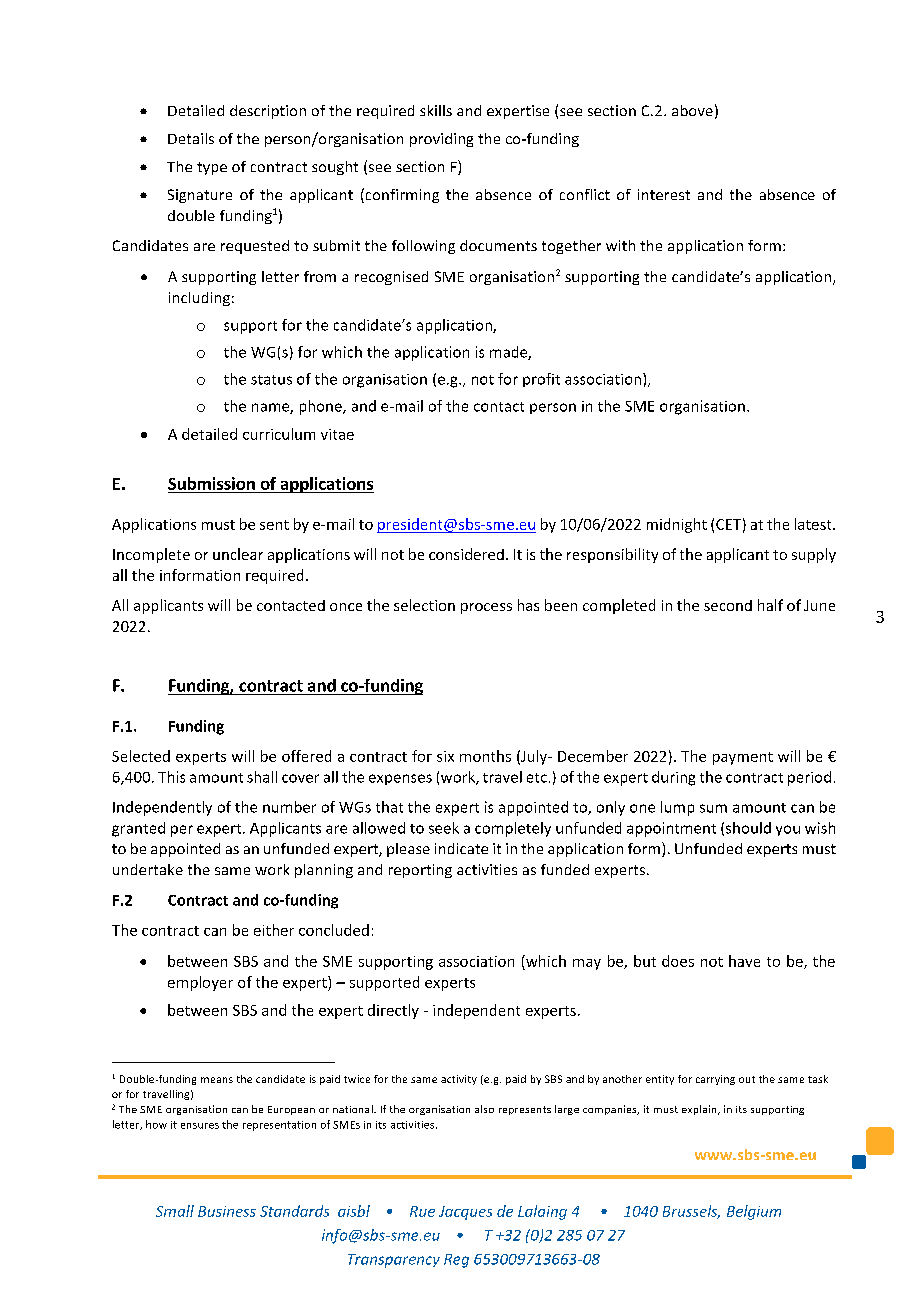 The image size is (924, 1308). Describe the element at coordinates (212, 168) in the screenshot. I see `type` at that location.
